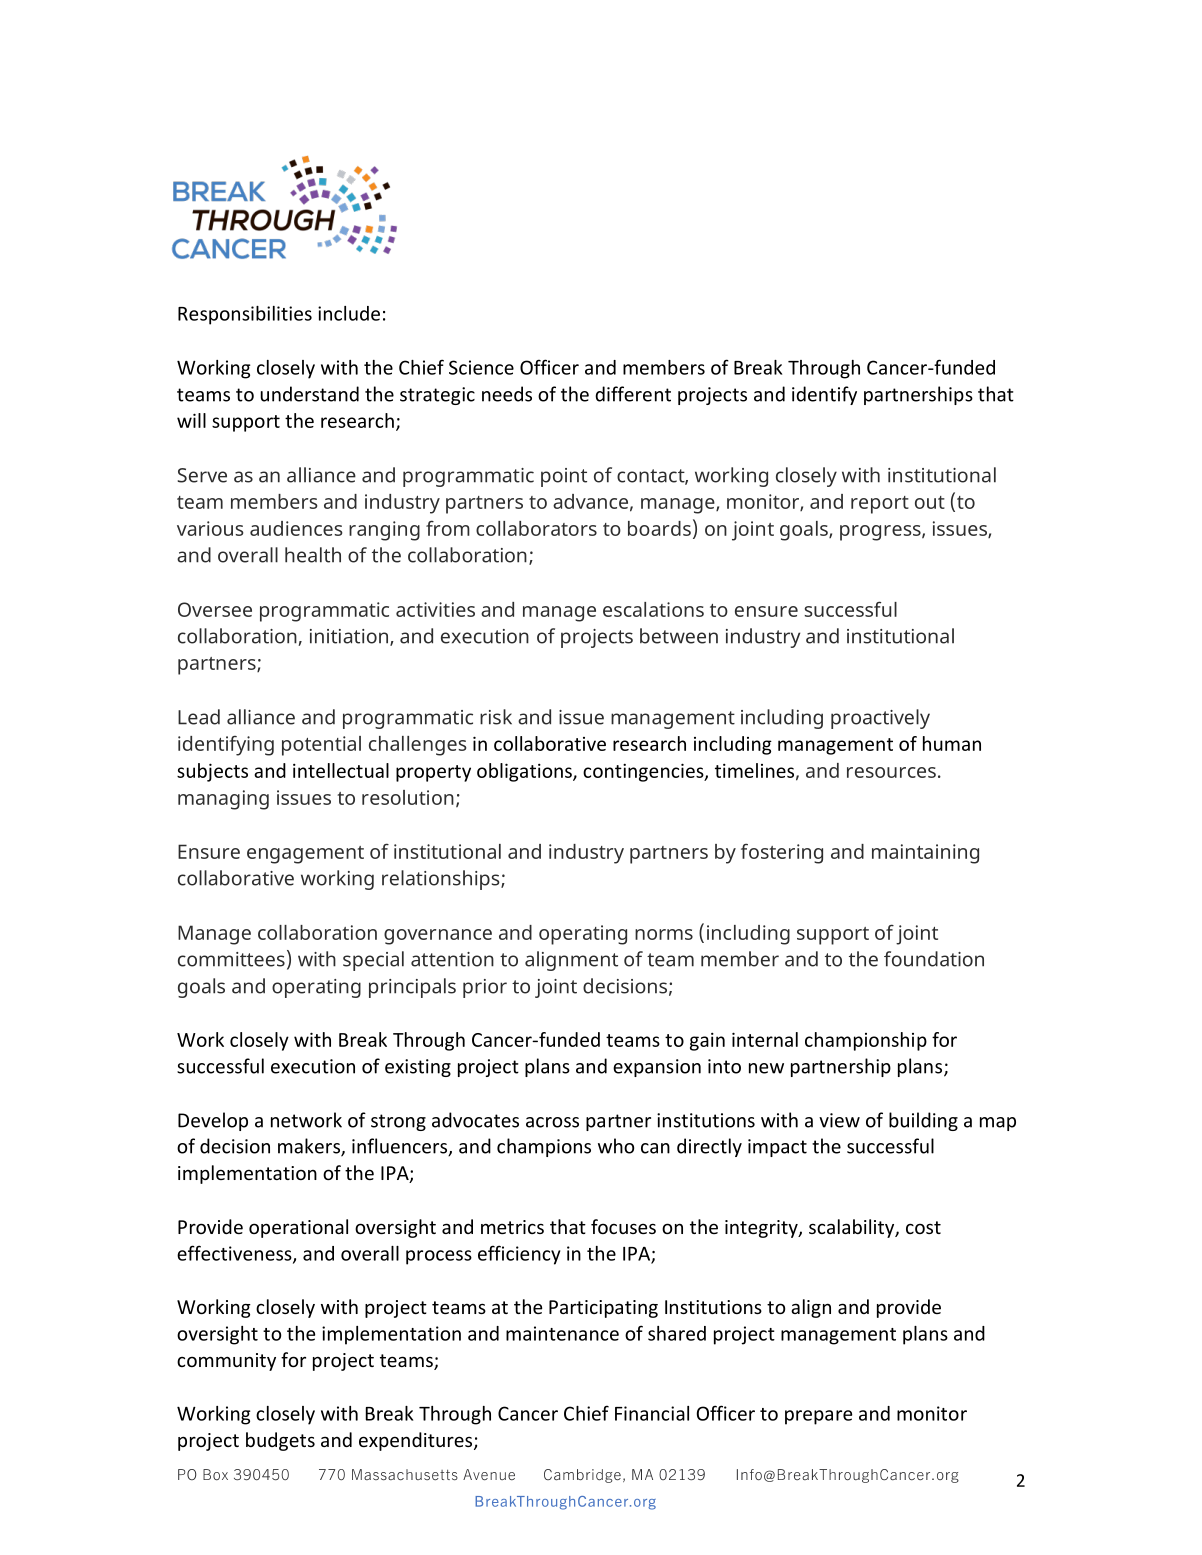 The height and width of the screenshot is (1555, 1202). What do you see at coordinates (321, 746) in the screenshot?
I see `potential` at bounding box center [321, 746].
